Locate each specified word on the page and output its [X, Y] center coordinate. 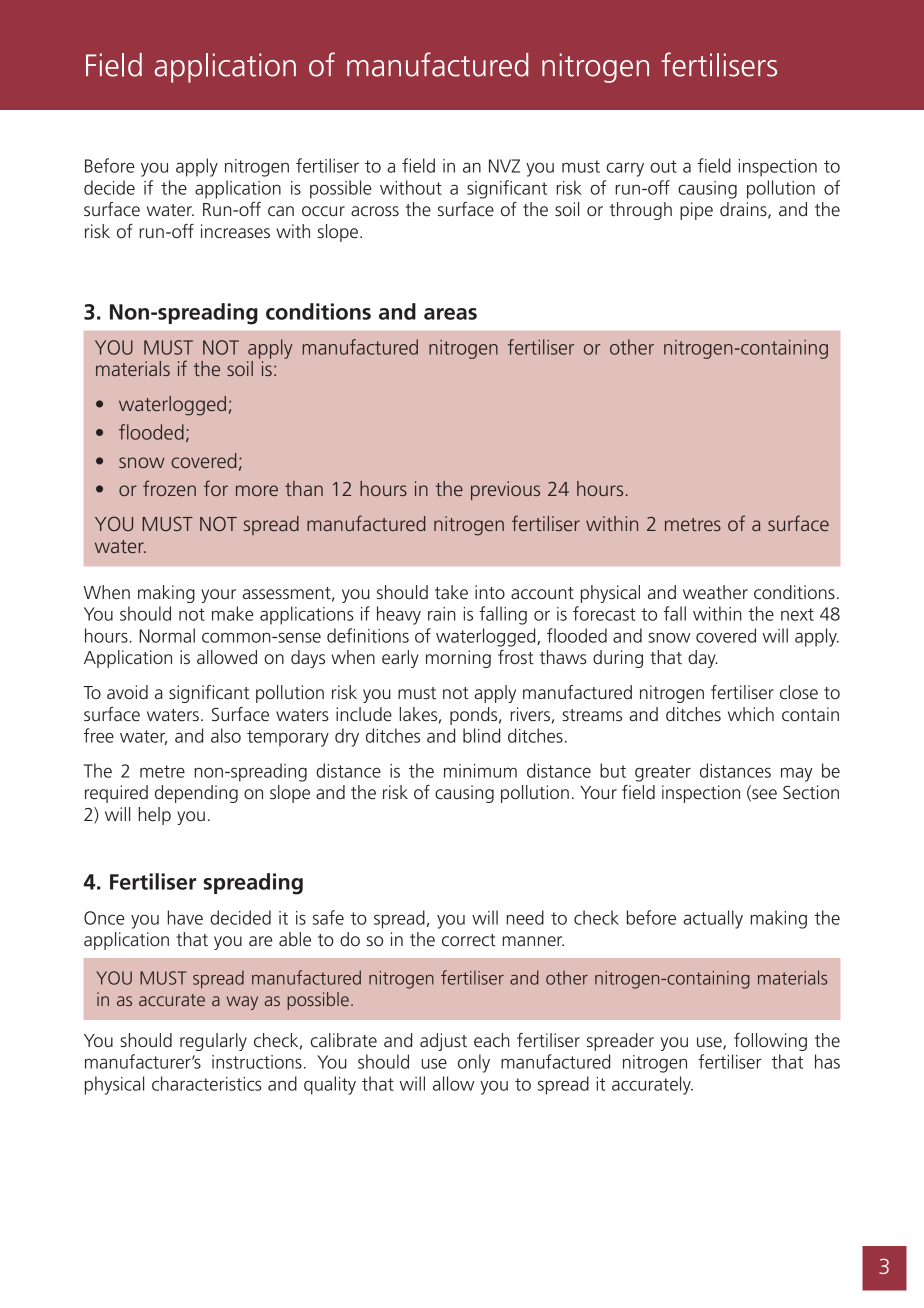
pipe [696, 211]
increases [235, 231]
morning [458, 659]
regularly [213, 1042]
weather [715, 592]
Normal [167, 635]
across [375, 211]
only [474, 1063]
